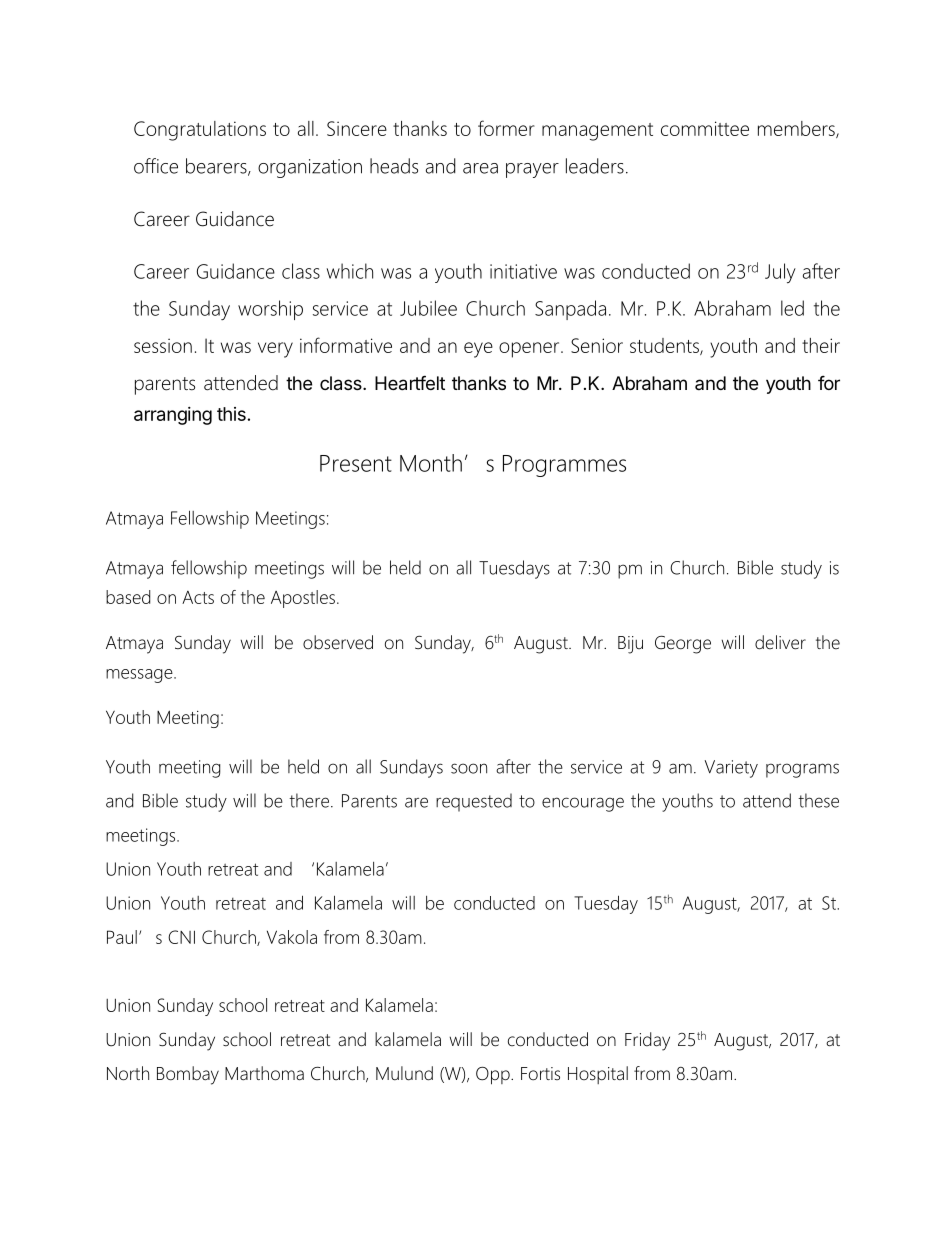 This screenshot has width=952, height=1233. Describe the element at coordinates (410, 383) in the screenshot. I see `Heartfelt` at that location.
